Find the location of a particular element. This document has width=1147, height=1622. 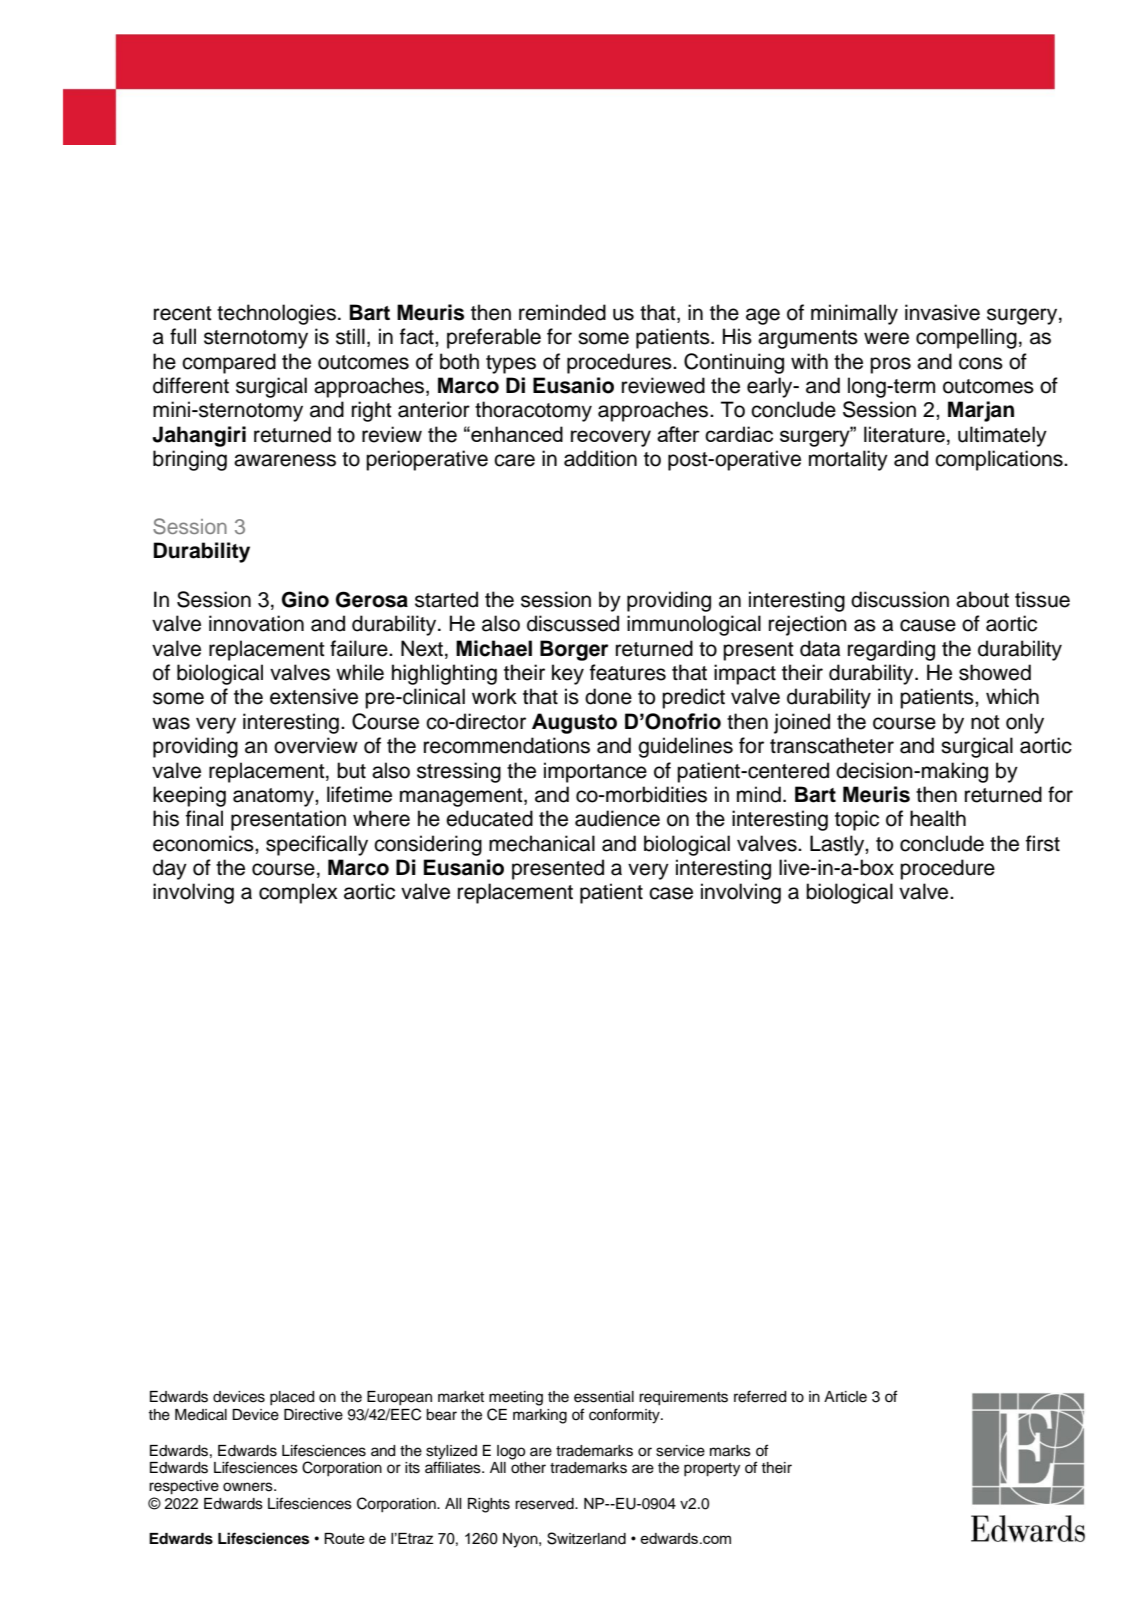

compelling is located at coordinates (966, 338).
